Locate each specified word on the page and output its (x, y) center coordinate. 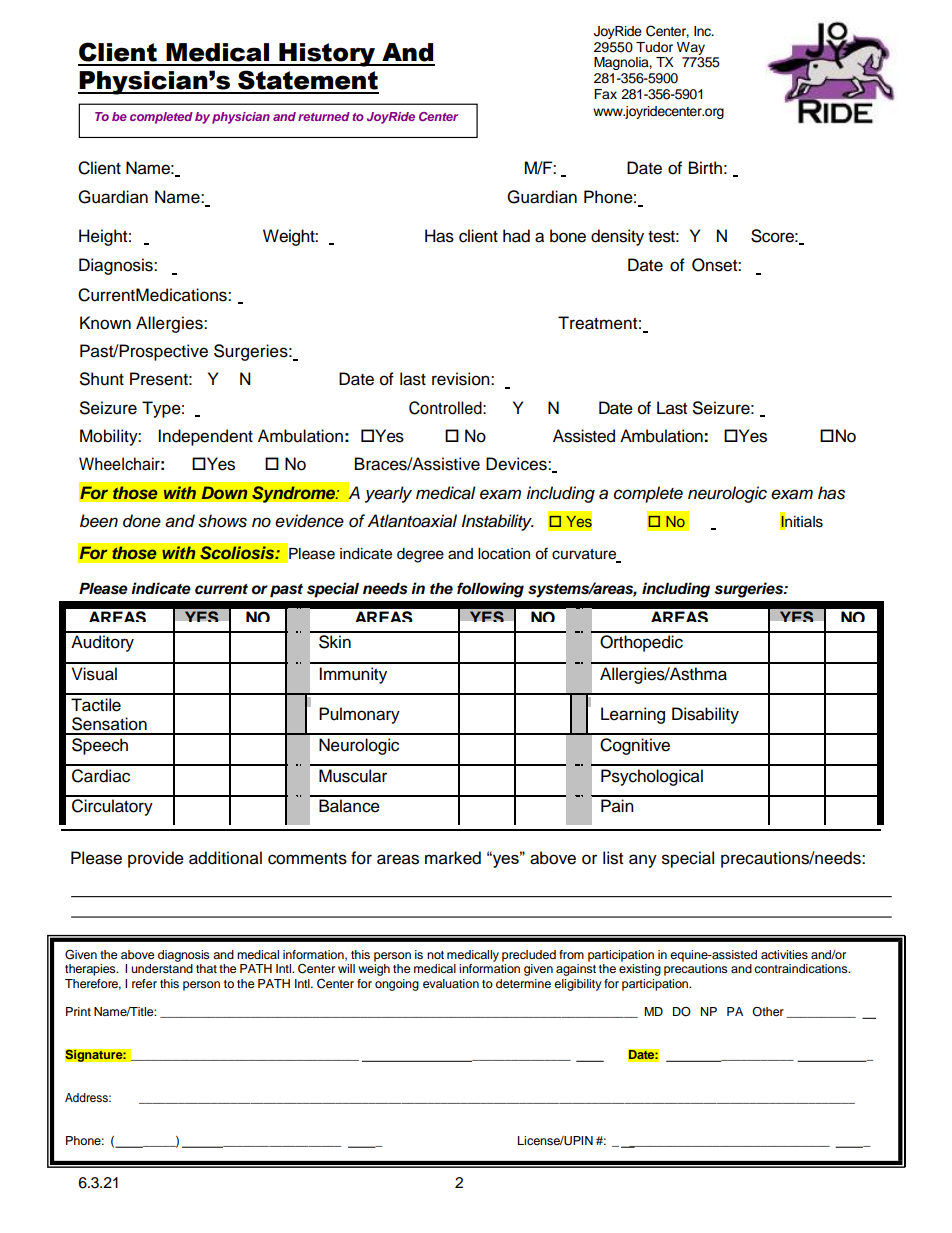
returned (324, 116)
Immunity (353, 675)
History (327, 55)
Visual (94, 674)
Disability (705, 715)
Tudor (654, 47)
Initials (801, 521)
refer (144, 983)
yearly (388, 494)
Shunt (102, 379)
